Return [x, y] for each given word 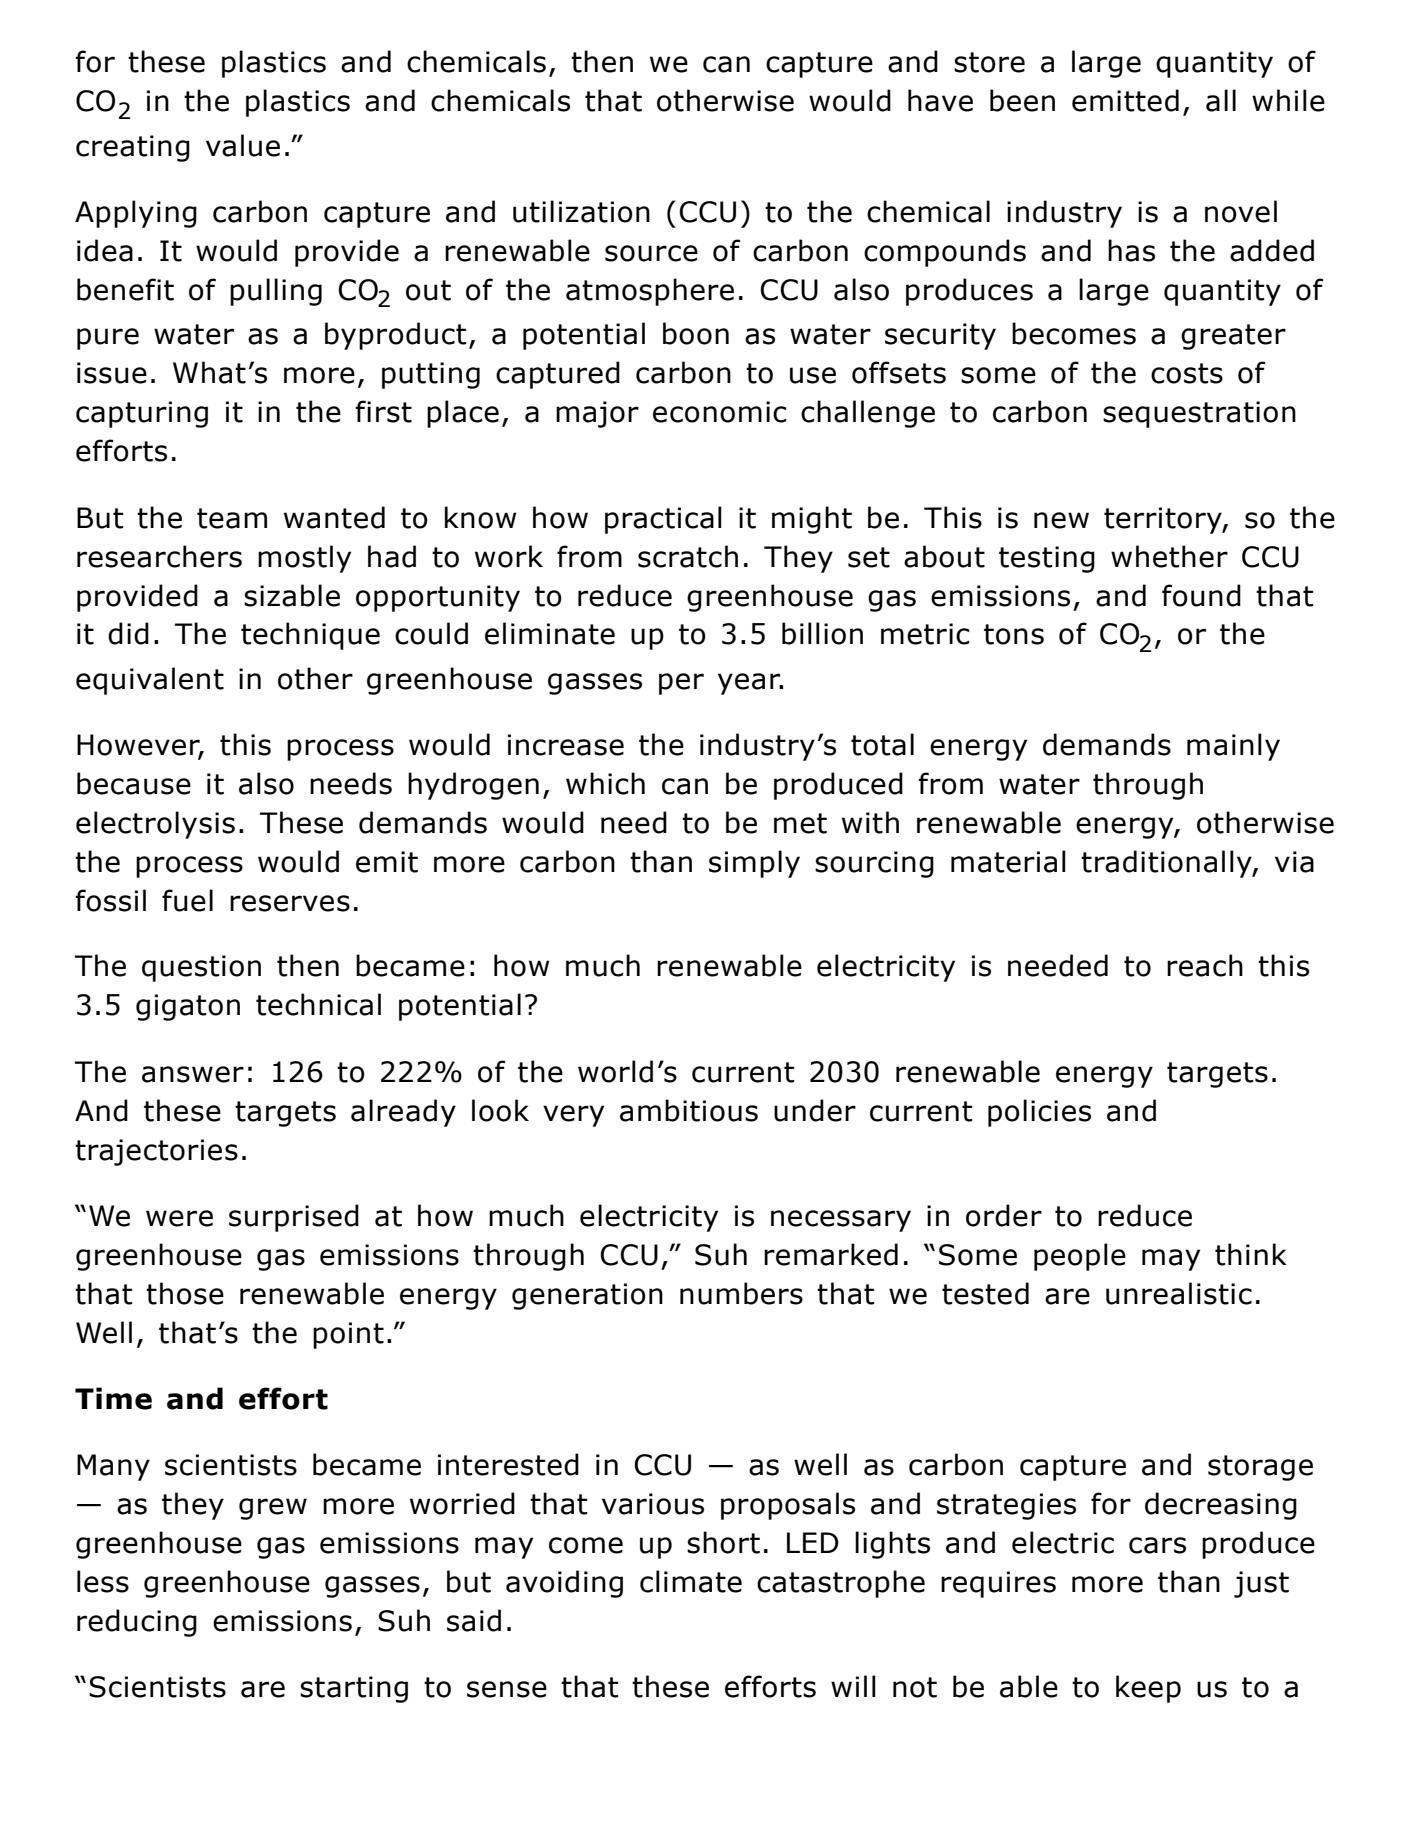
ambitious [689, 1110]
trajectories [156, 1152]
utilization [581, 211]
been [1022, 100]
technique [310, 636]
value [243, 145]
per [681, 684]
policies [1039, 1113]
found [1201, 595]
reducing [137, 1623]
